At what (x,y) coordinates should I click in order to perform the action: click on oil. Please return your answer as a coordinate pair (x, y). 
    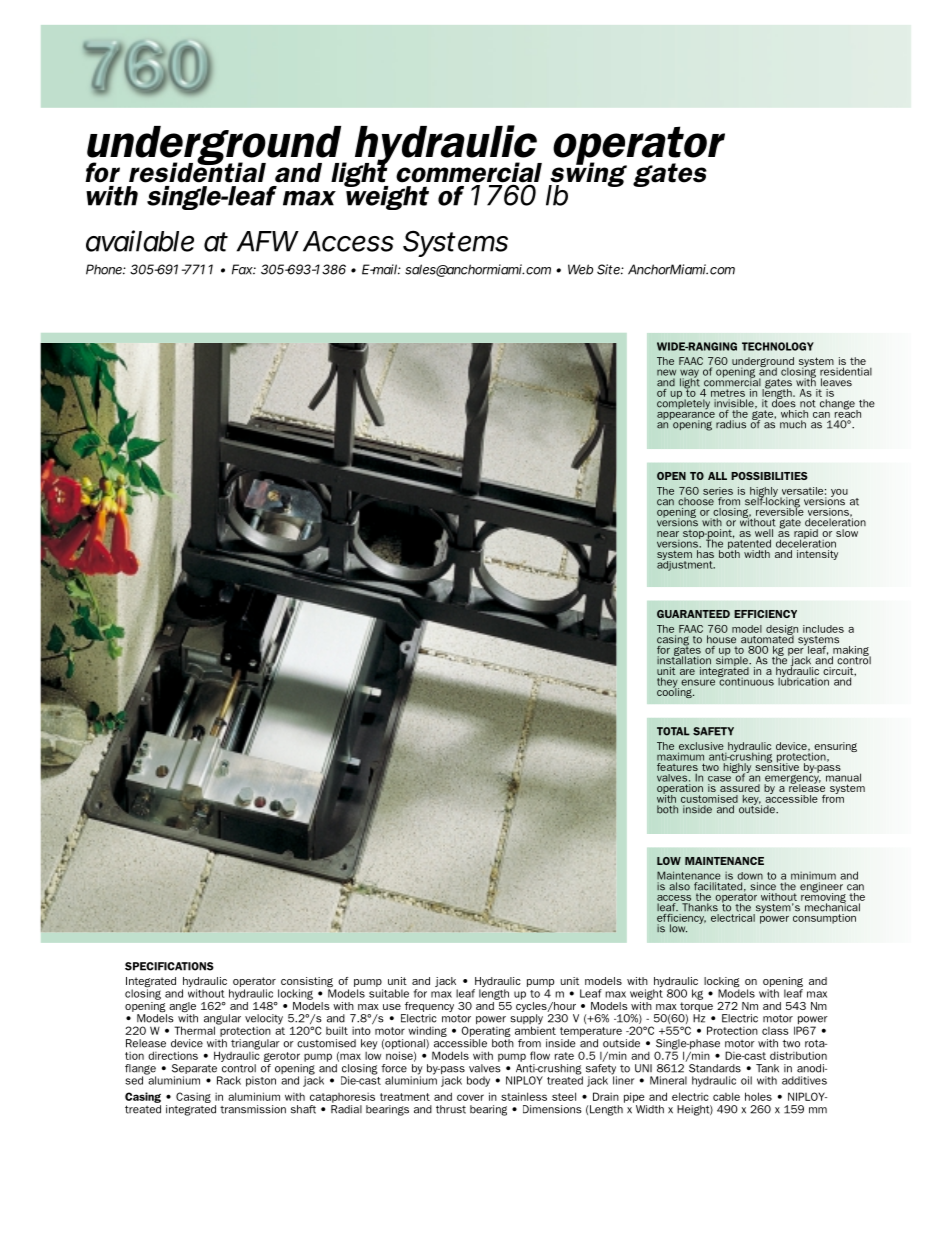
    Looking at the image, I should click on (746, 1080).
